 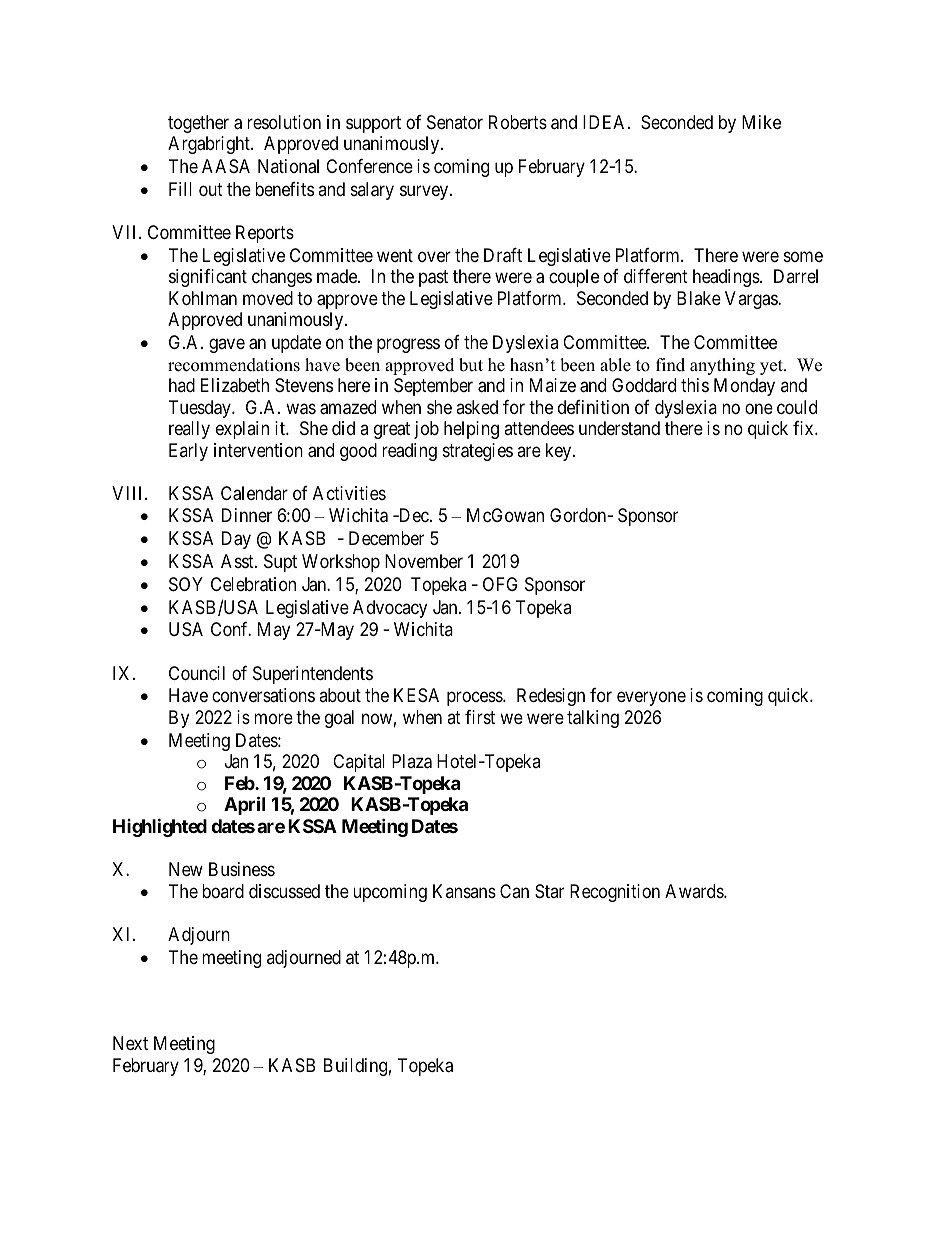 What do you see at coordinates (744, 387) in the screenshot?
I see `Monday` at bounding box center [744, 387].
